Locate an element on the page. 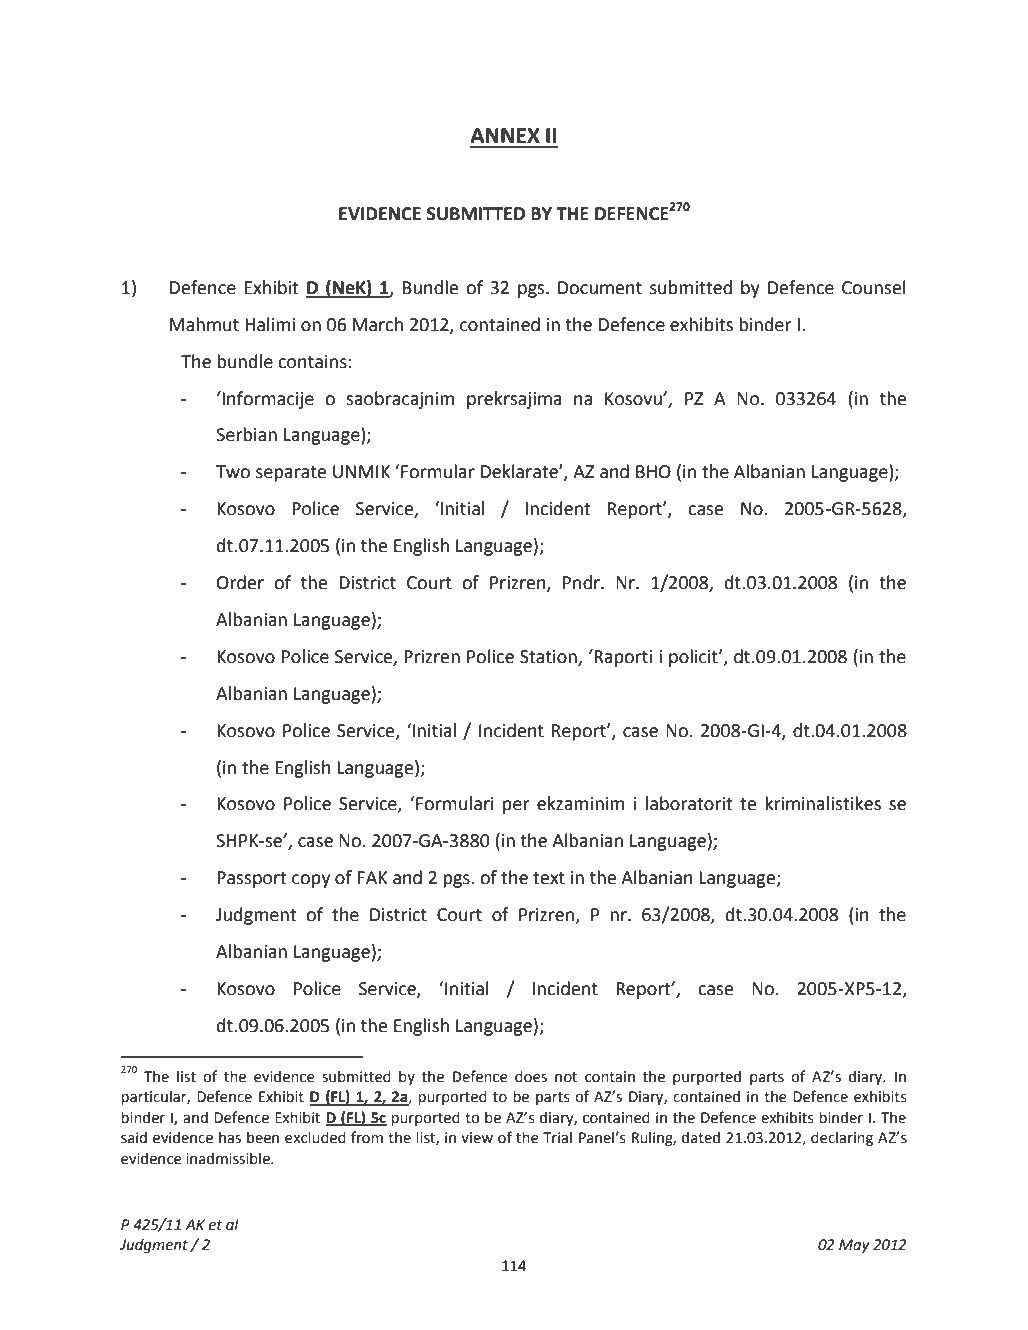 This document has width=1028, height=1330. May is located at coordinates (854, 1246).
